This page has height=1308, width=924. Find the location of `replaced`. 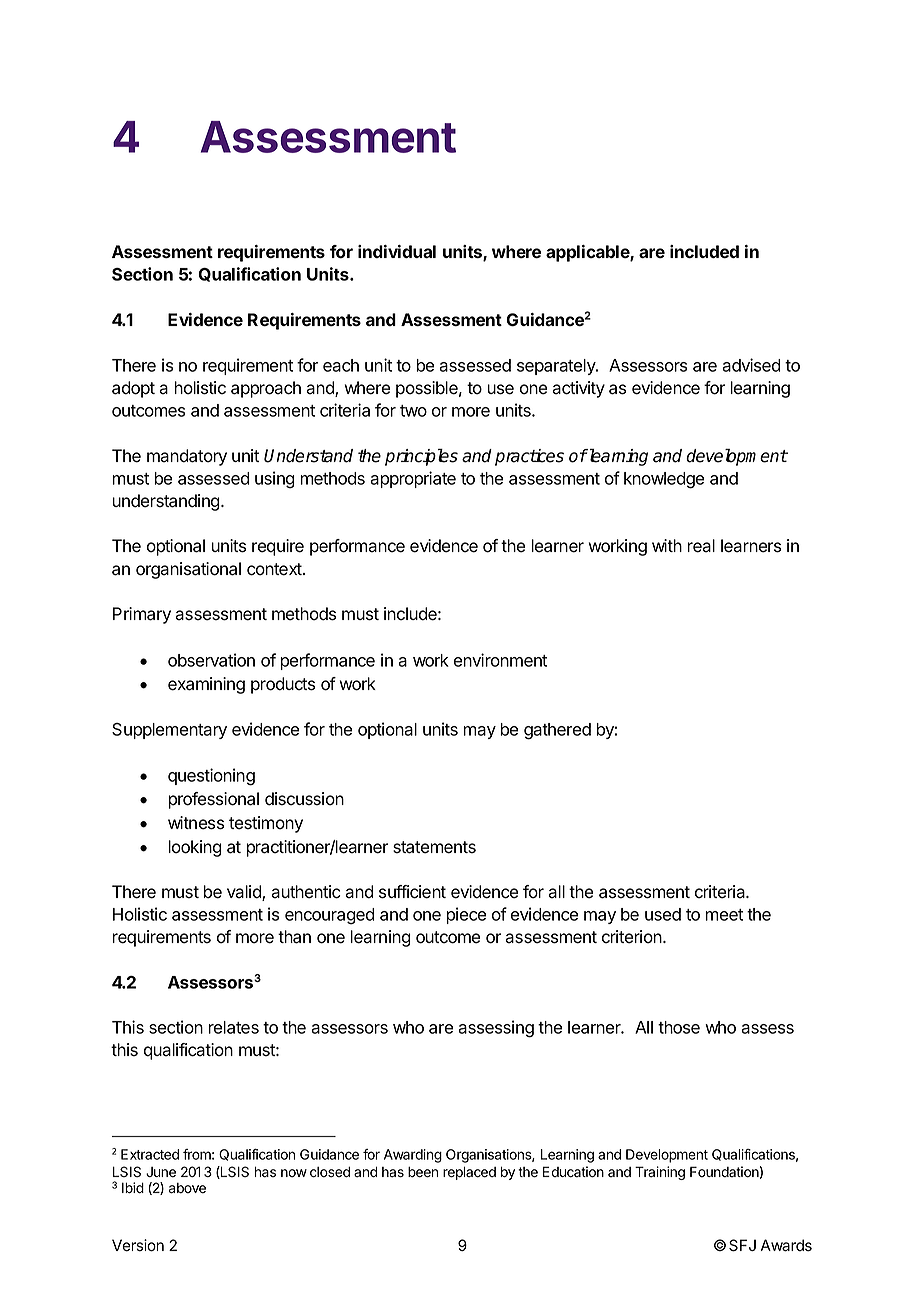

replaced is located at coordinates (469, 1173).
